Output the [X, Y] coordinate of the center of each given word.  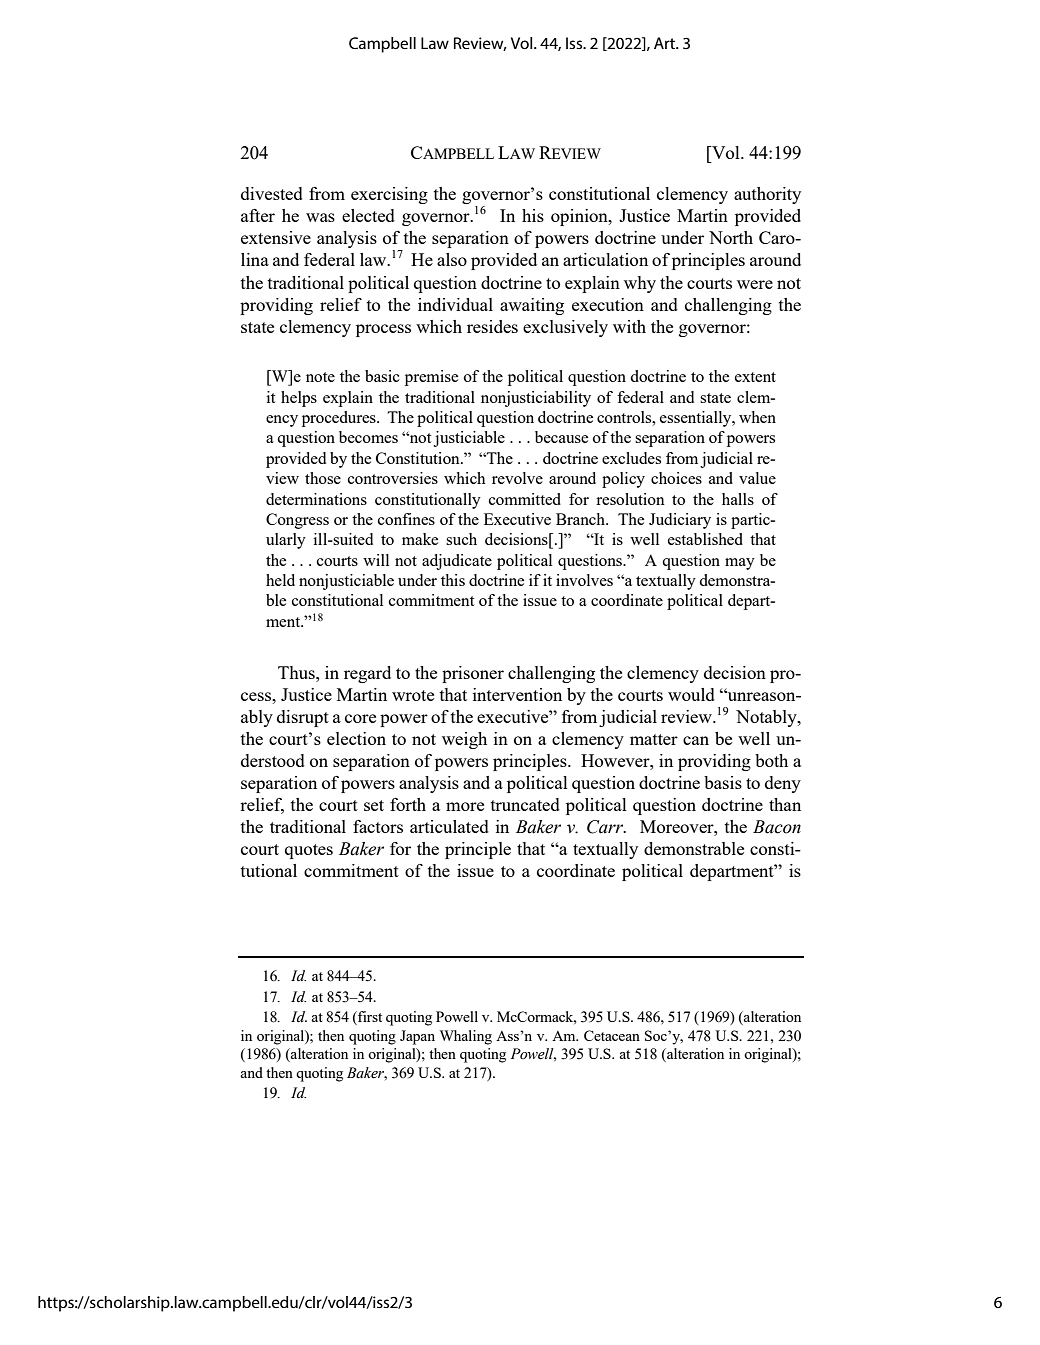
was [320, 217]
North [731, 237]
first [369, 1018]
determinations [316, 499]
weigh [464, 740]
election [356, 738]
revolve [517, 478]
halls [738, 499]
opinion [580, 217]
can [696, 740]
